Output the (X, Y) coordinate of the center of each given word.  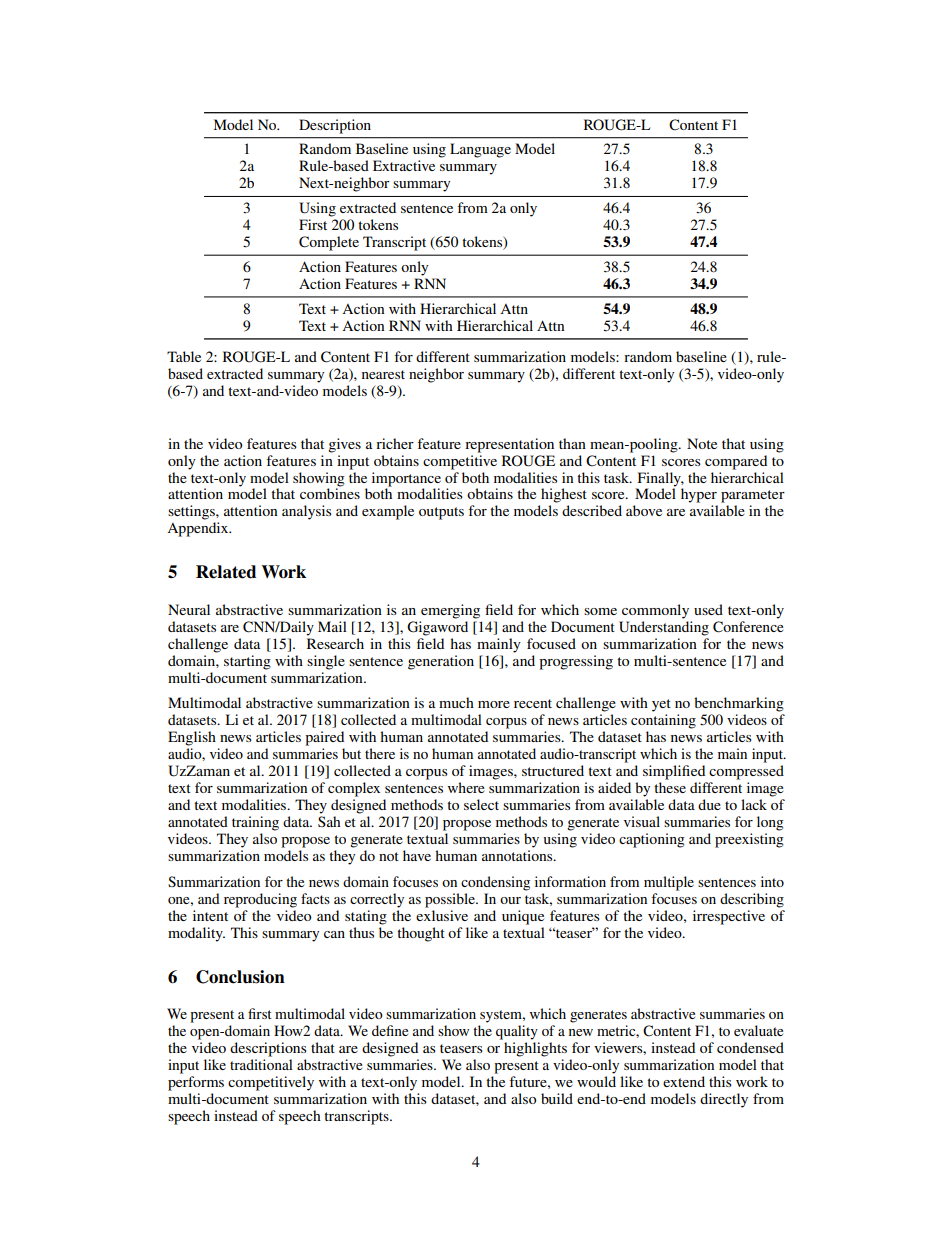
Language (480, 150)
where (466, 787)
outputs (441, 513)
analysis (306, 512)
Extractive (404, 165)
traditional (261, 1064)
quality (517, 1032)
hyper (699, 495)
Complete (329, 243)
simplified (674, 772)
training (255, 823)
